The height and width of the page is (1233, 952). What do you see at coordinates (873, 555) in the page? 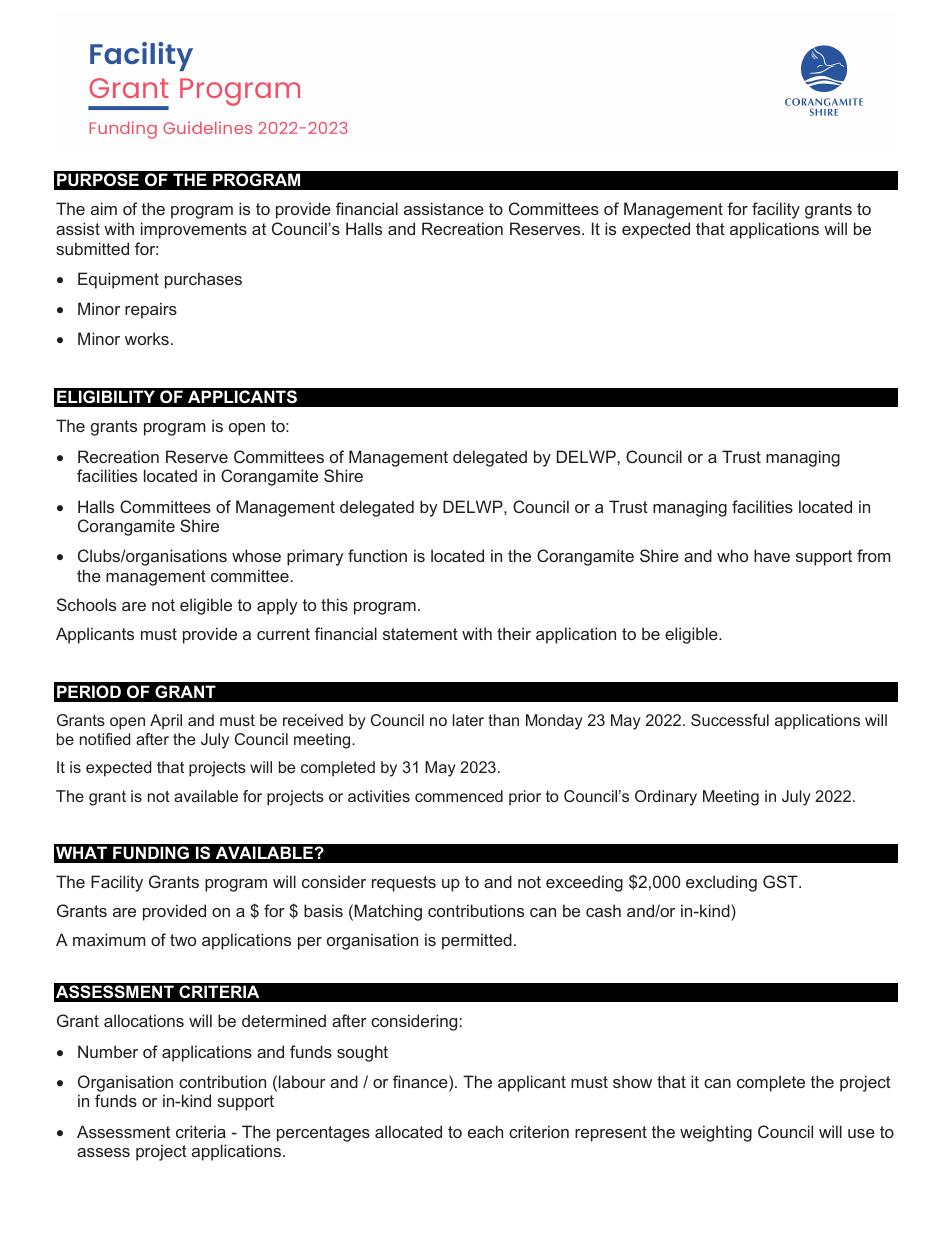
I see `from` at bounding box center [873, 555].
